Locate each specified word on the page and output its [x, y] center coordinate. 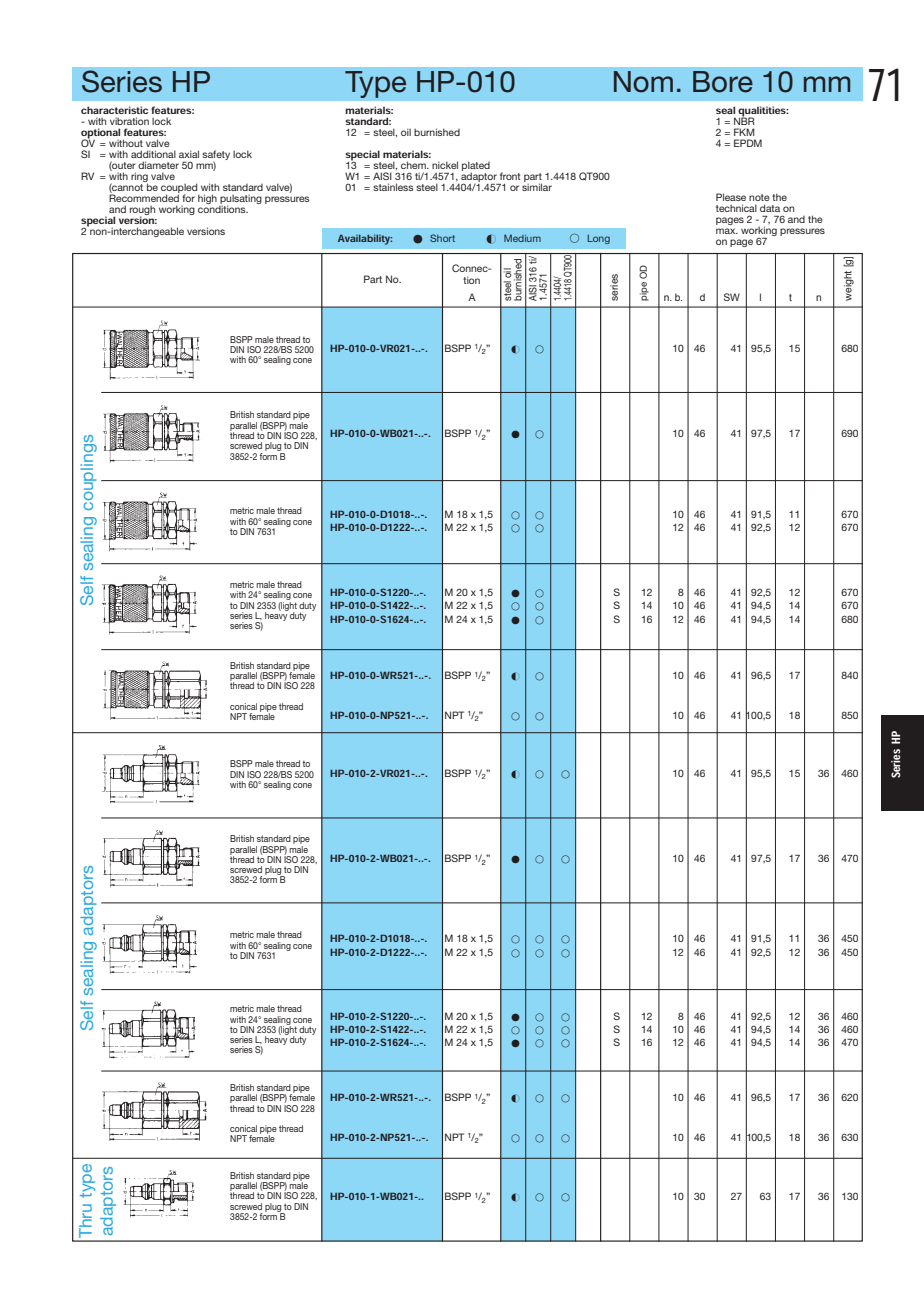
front [510, 176]
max [727, 231]
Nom [643, 82]
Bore [723, 82]
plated [476, 167]
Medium [522, 238]
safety [216, 156]
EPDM [748, 143]
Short [442, 238]
